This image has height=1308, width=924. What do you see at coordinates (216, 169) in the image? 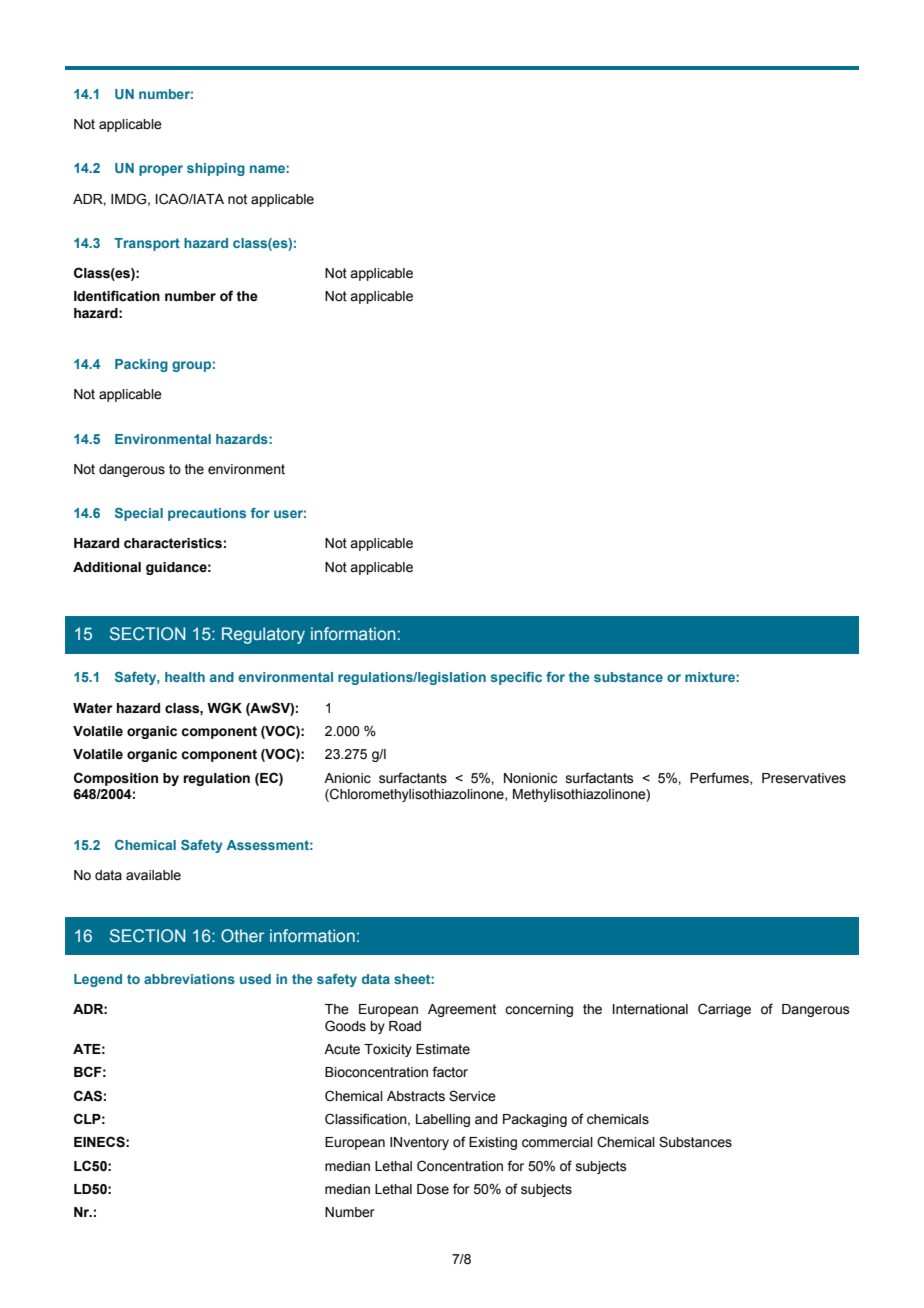
I see `shipping` at bounding box center [216, 169].
